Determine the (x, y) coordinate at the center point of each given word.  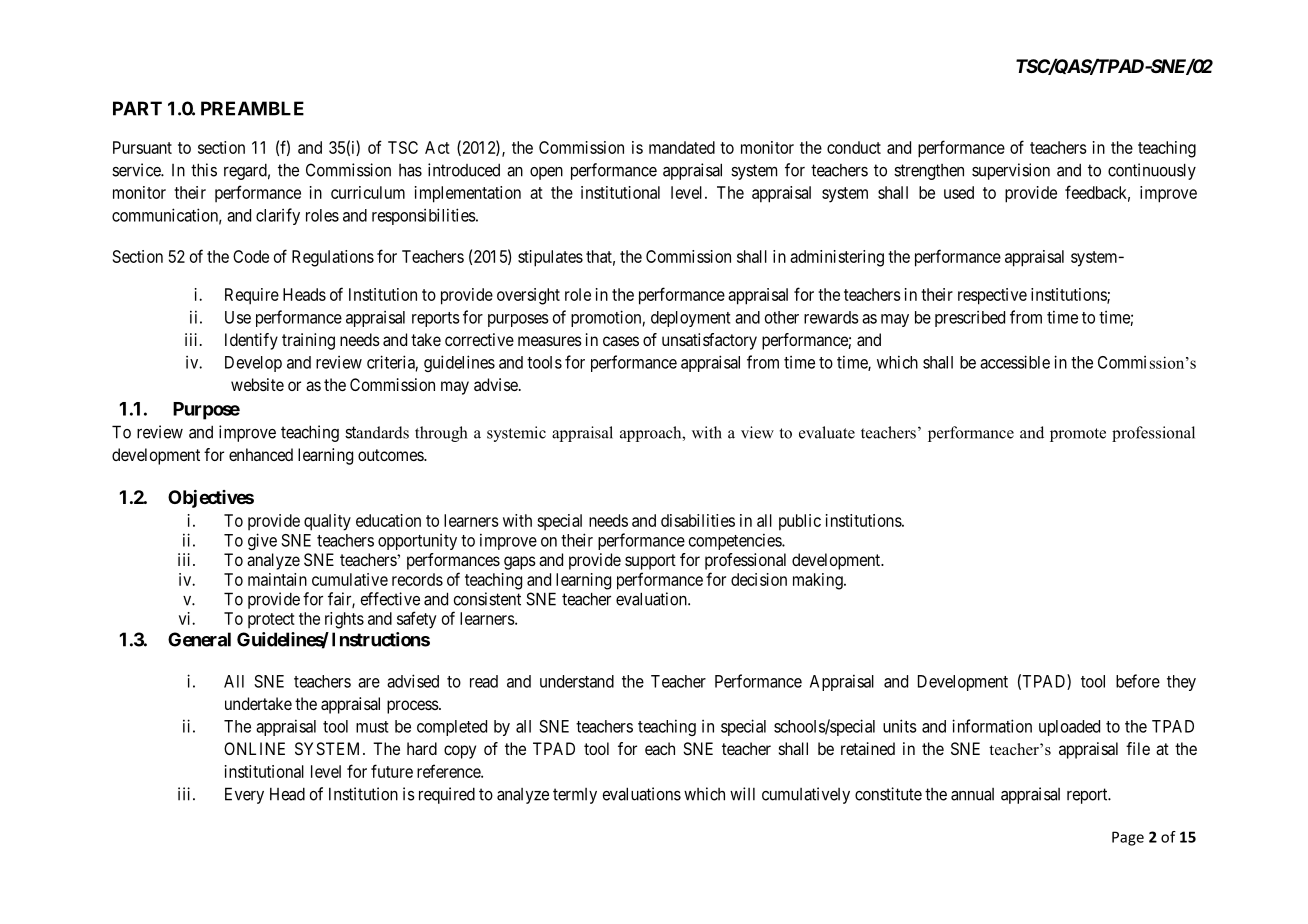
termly (575, 796)
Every (244, 795)
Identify (251, 341)
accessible (1015, 362)
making (819, 581)
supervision (1011, 171)
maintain (277, 579)
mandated (682, 147)
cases (621, 341)
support (650, 562)
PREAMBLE (252, 108)
